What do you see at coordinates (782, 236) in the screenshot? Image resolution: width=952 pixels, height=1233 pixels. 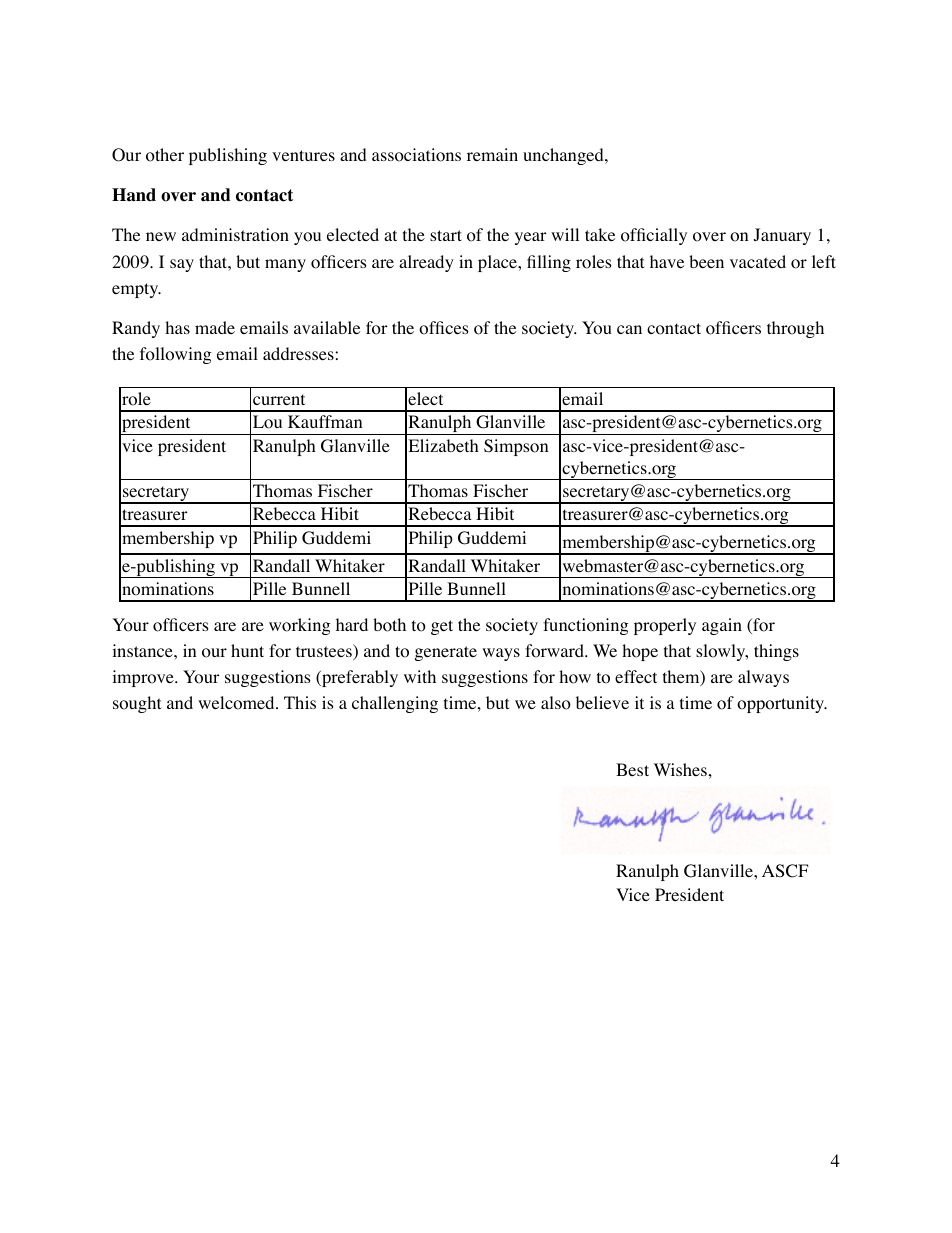 I see `January` at bounding box center [782, 236].
